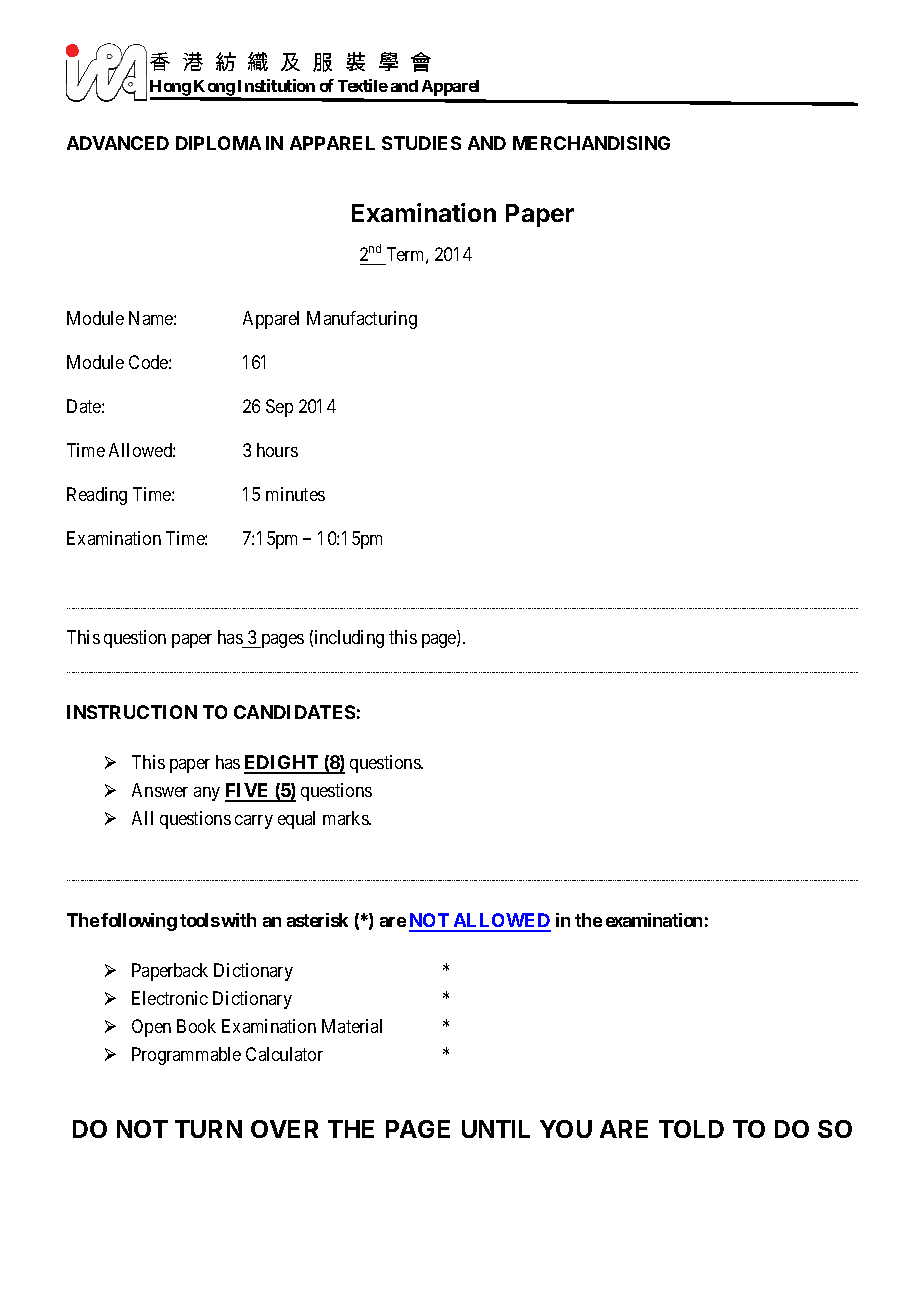  What do you see at coordinates (186, 1056) in the image?
I see `Programmable` at bounding box center [186, 1056].
